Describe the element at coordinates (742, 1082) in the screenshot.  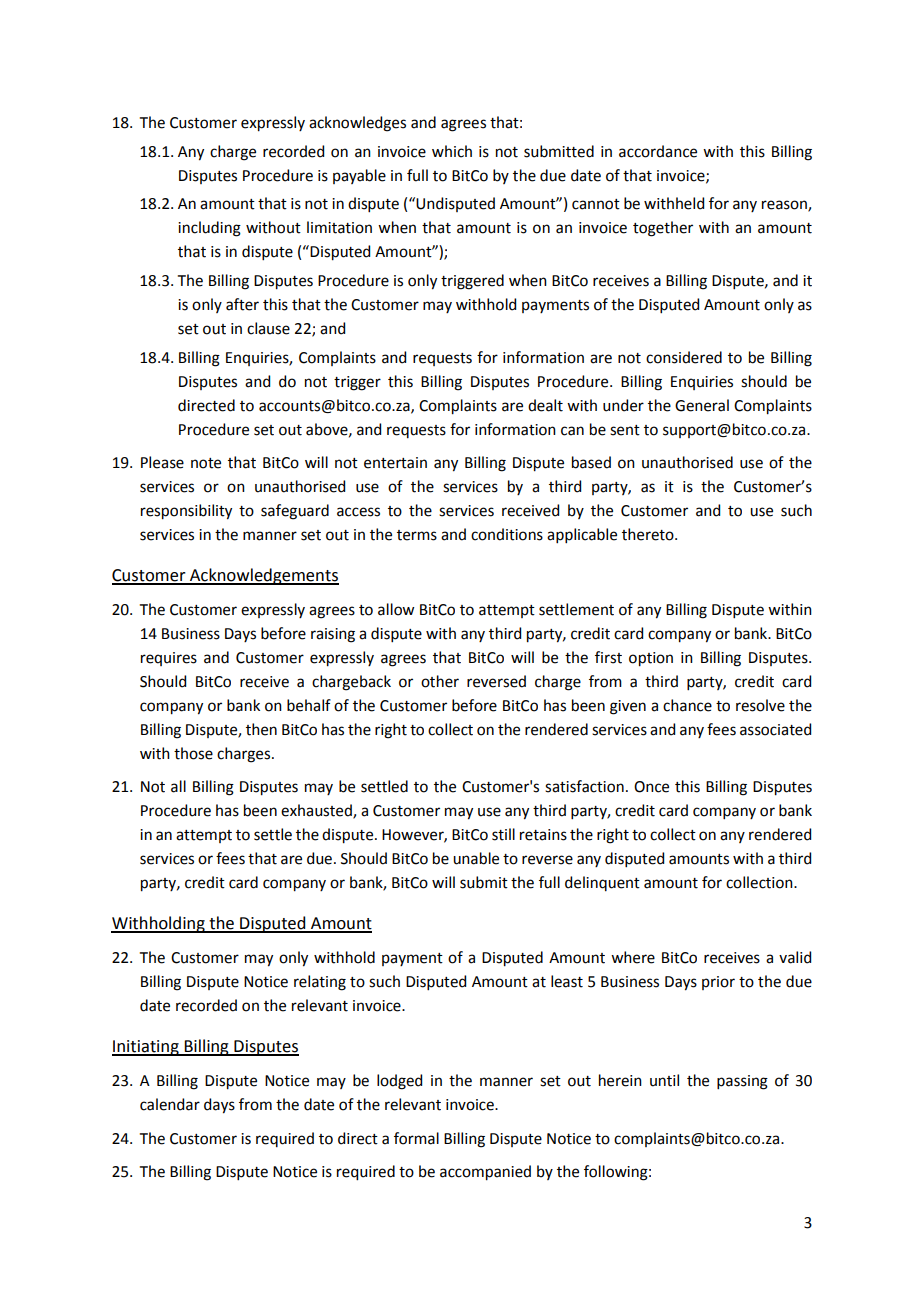
I see `passing` at that location.
